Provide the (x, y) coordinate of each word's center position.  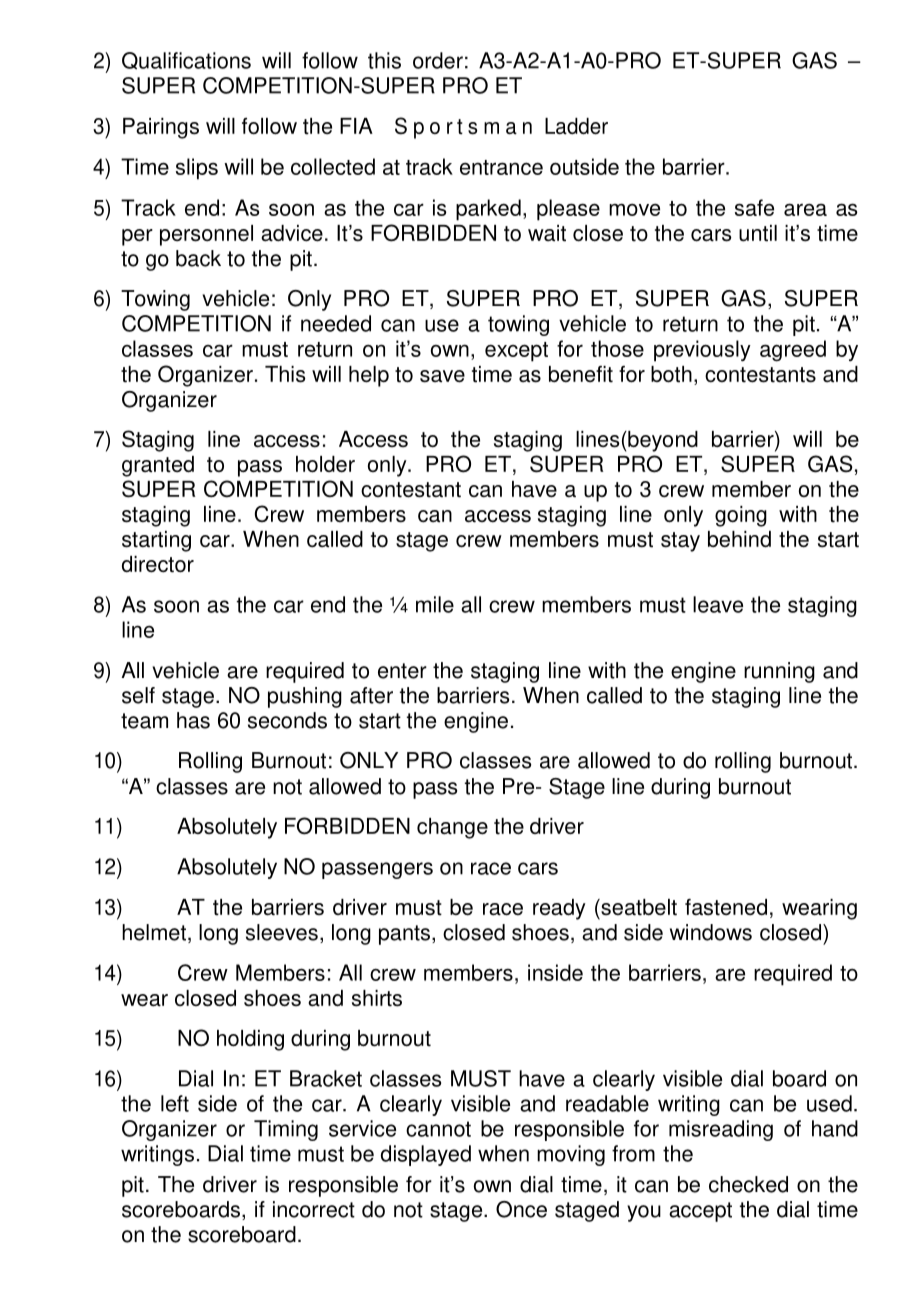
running (779, 672)
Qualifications (186, 61)
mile (435, 604)
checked (748, 1184)
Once (521, 1209)
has (193, 720)
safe (754, 207)
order (438, 60)
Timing (286, 1130)
